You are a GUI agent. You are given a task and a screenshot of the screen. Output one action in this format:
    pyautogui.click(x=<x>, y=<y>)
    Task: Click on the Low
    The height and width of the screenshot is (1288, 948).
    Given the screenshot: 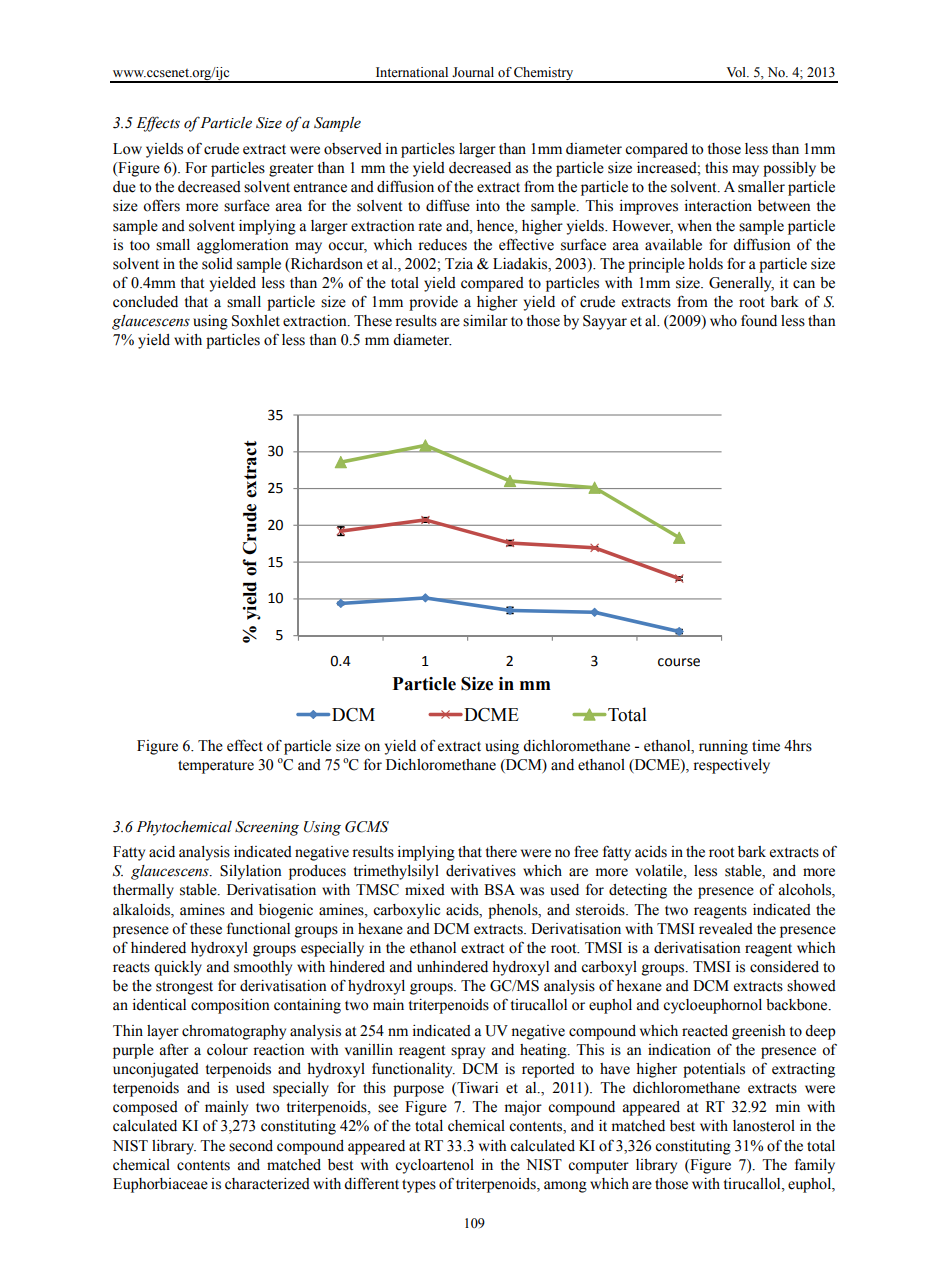 What is the action you would take?
    pyautogui.click(x=127, y=149)
